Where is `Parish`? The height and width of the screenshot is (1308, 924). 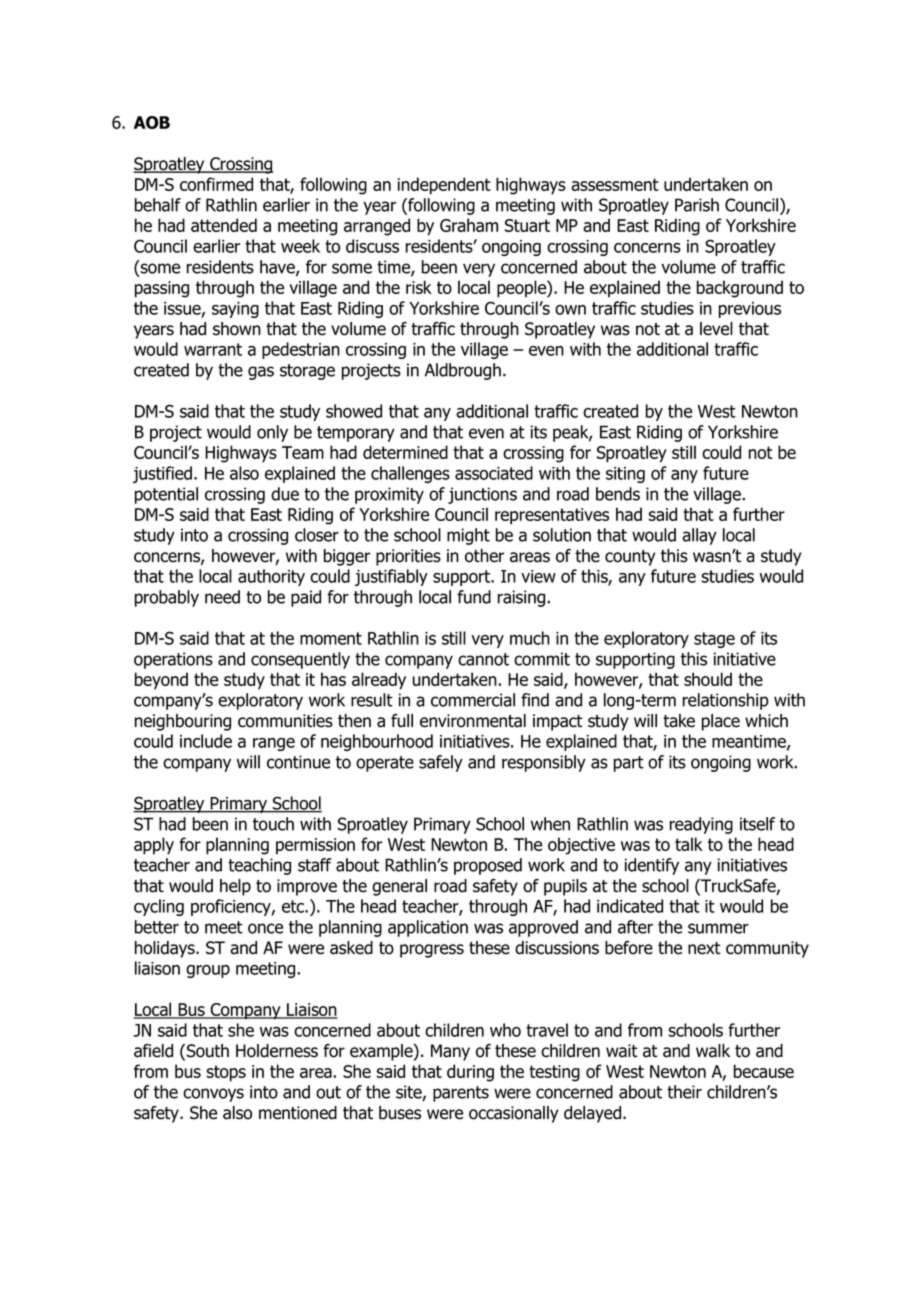
Parish is located at coordinates (697, 205).
